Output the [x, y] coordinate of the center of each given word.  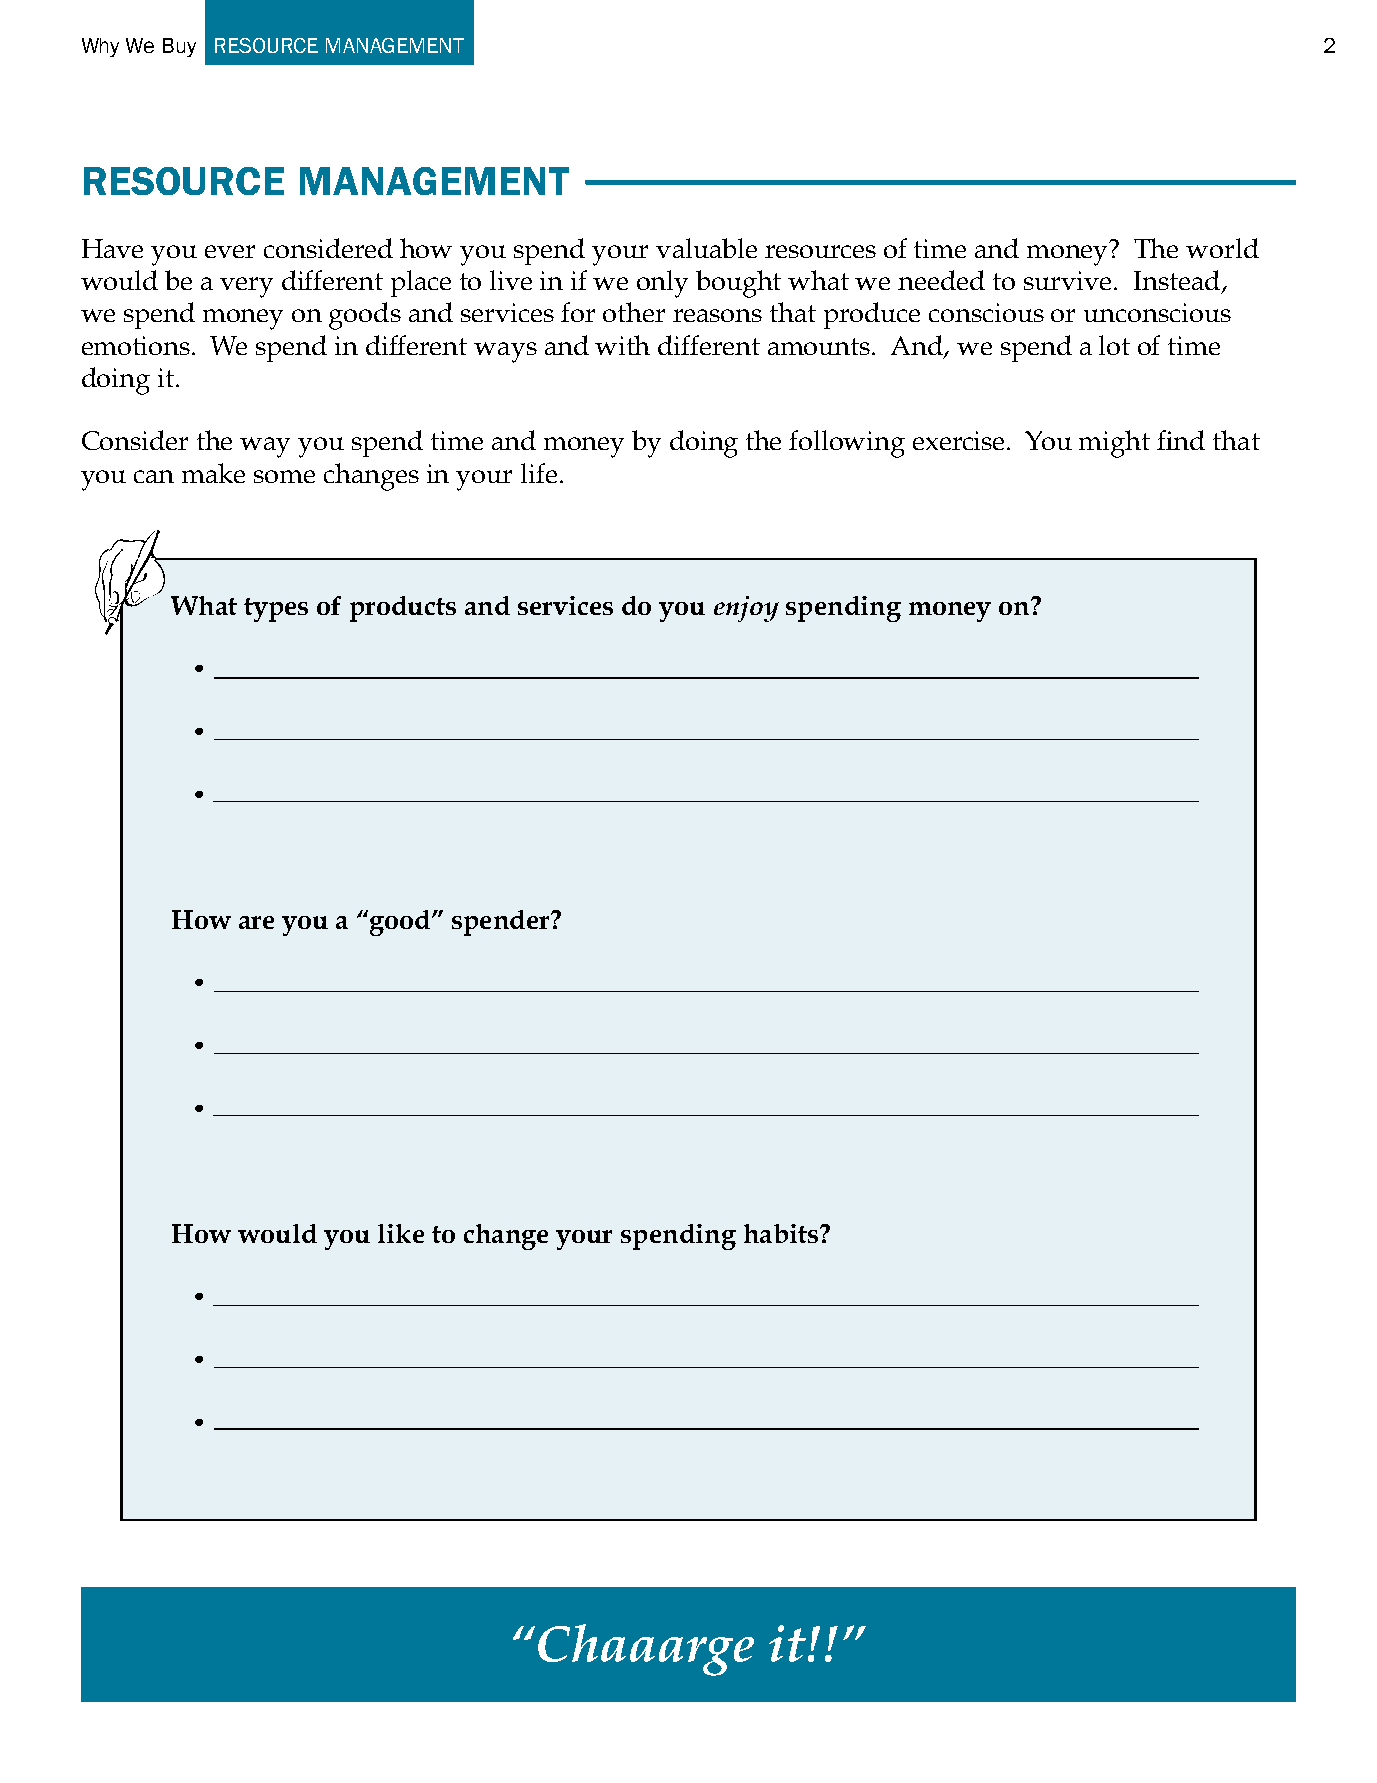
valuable [706, 248]
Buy [179, 47]
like [401, 1233]
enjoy [746, 609]
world [1222, 248]
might [1114, 444]
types [276, 610]
